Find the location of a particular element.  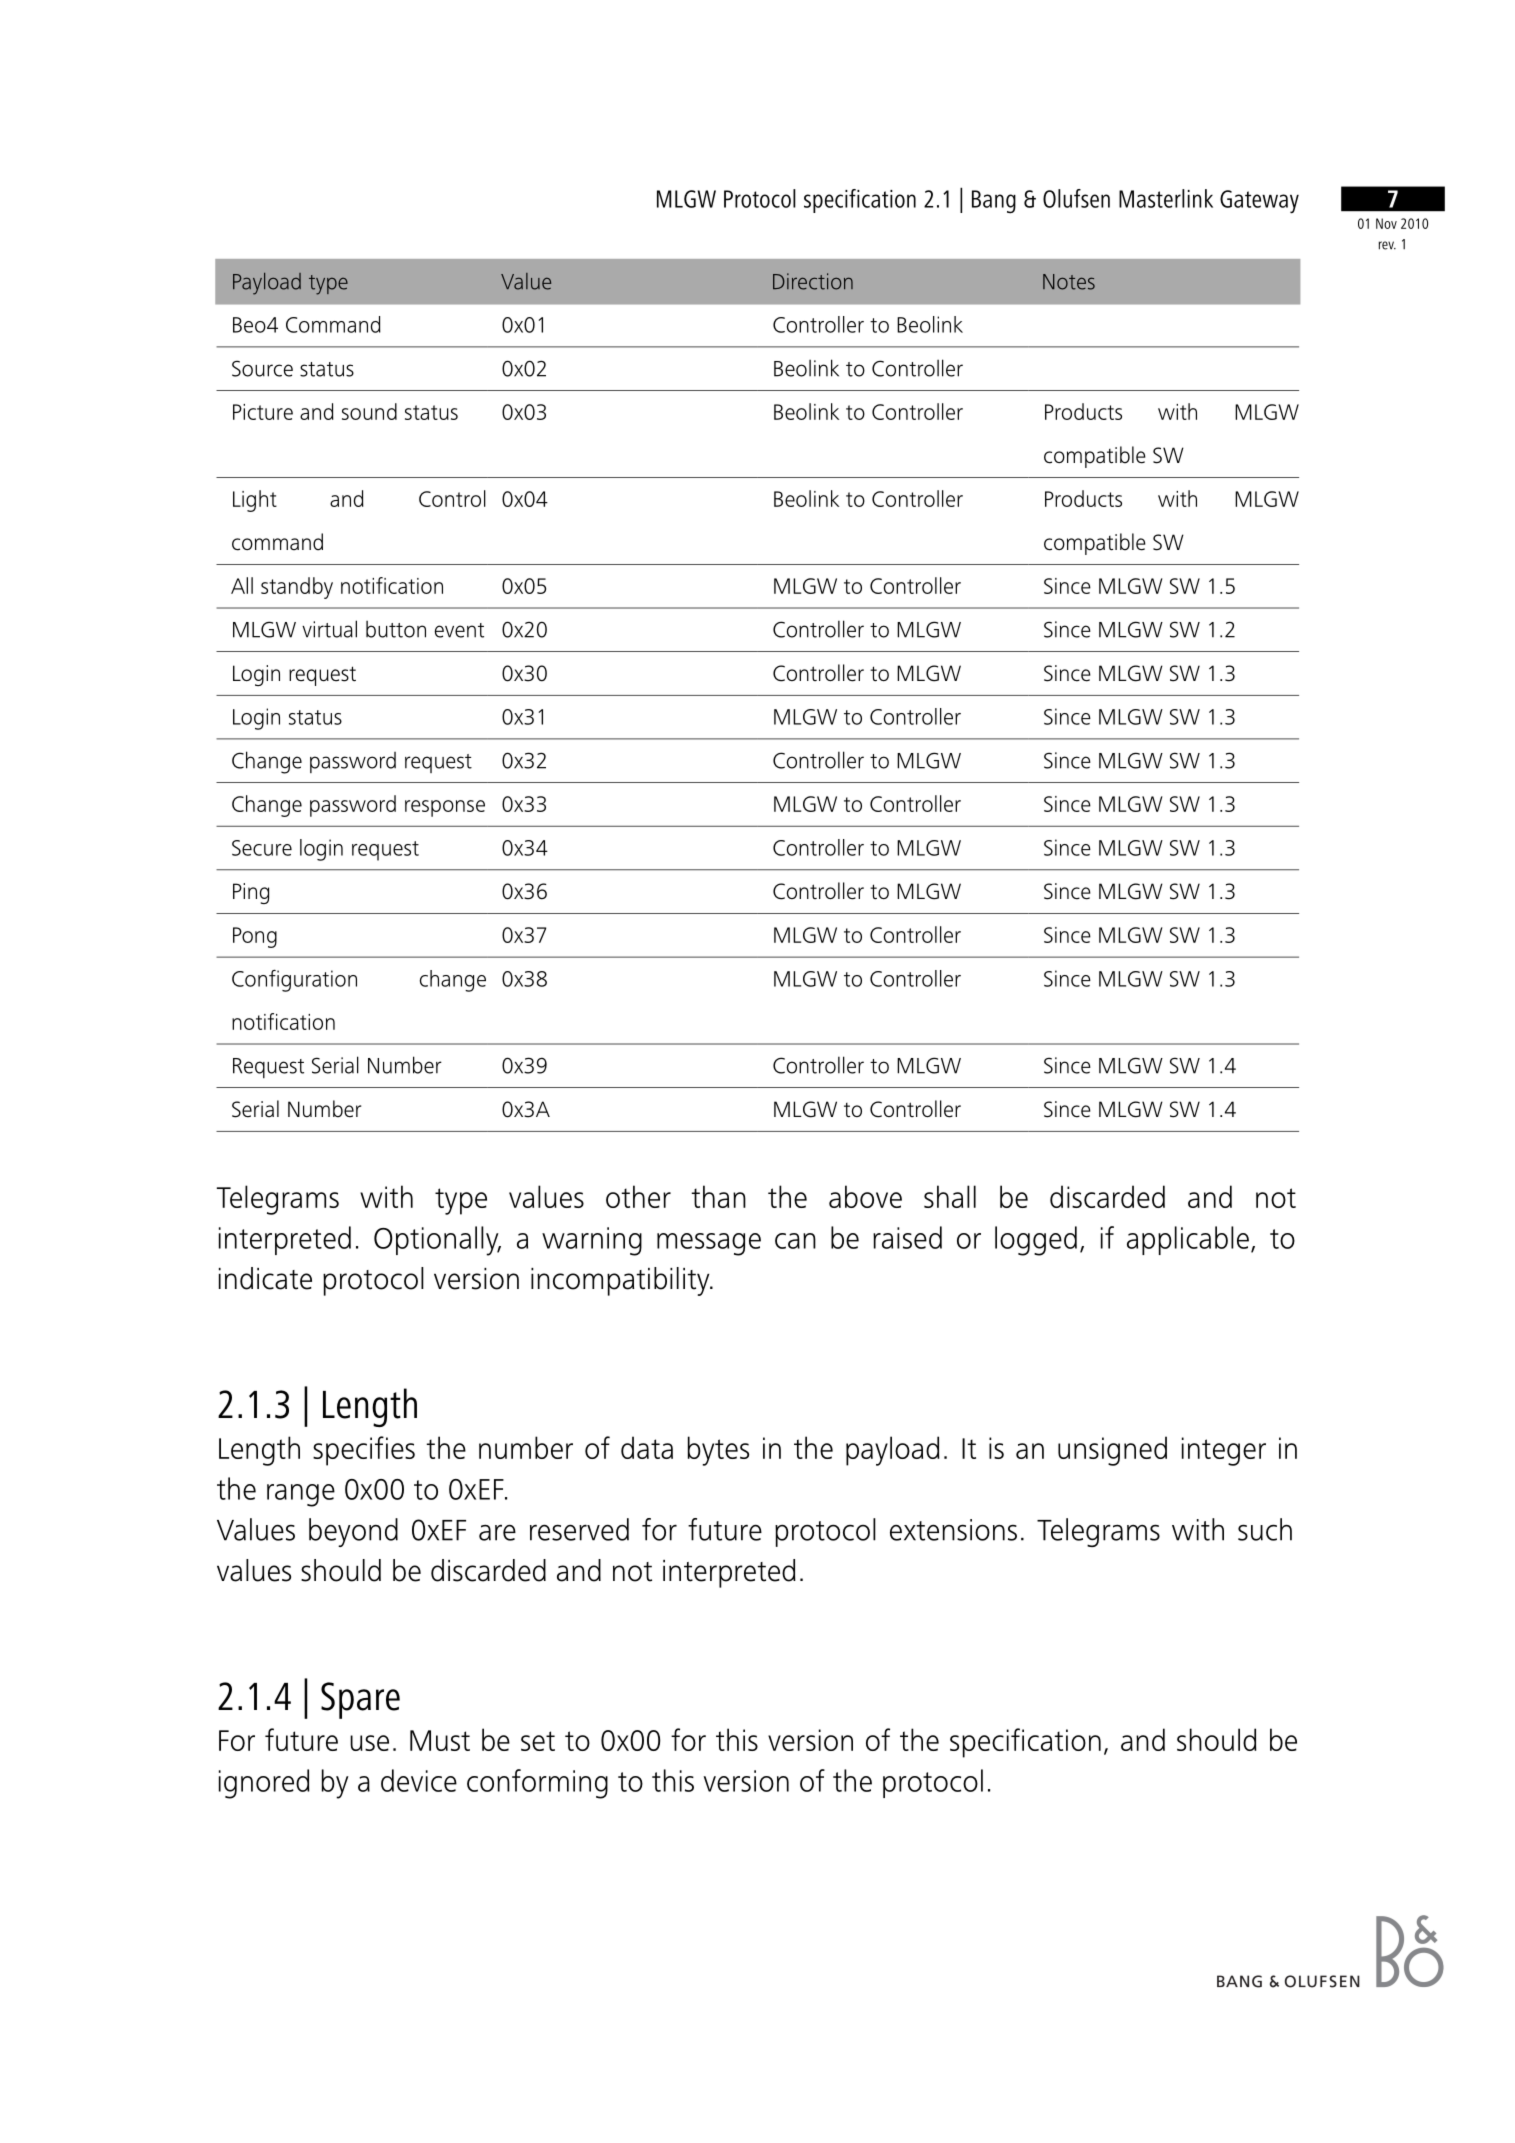

Configuration is located at coordinates (294, 980).
